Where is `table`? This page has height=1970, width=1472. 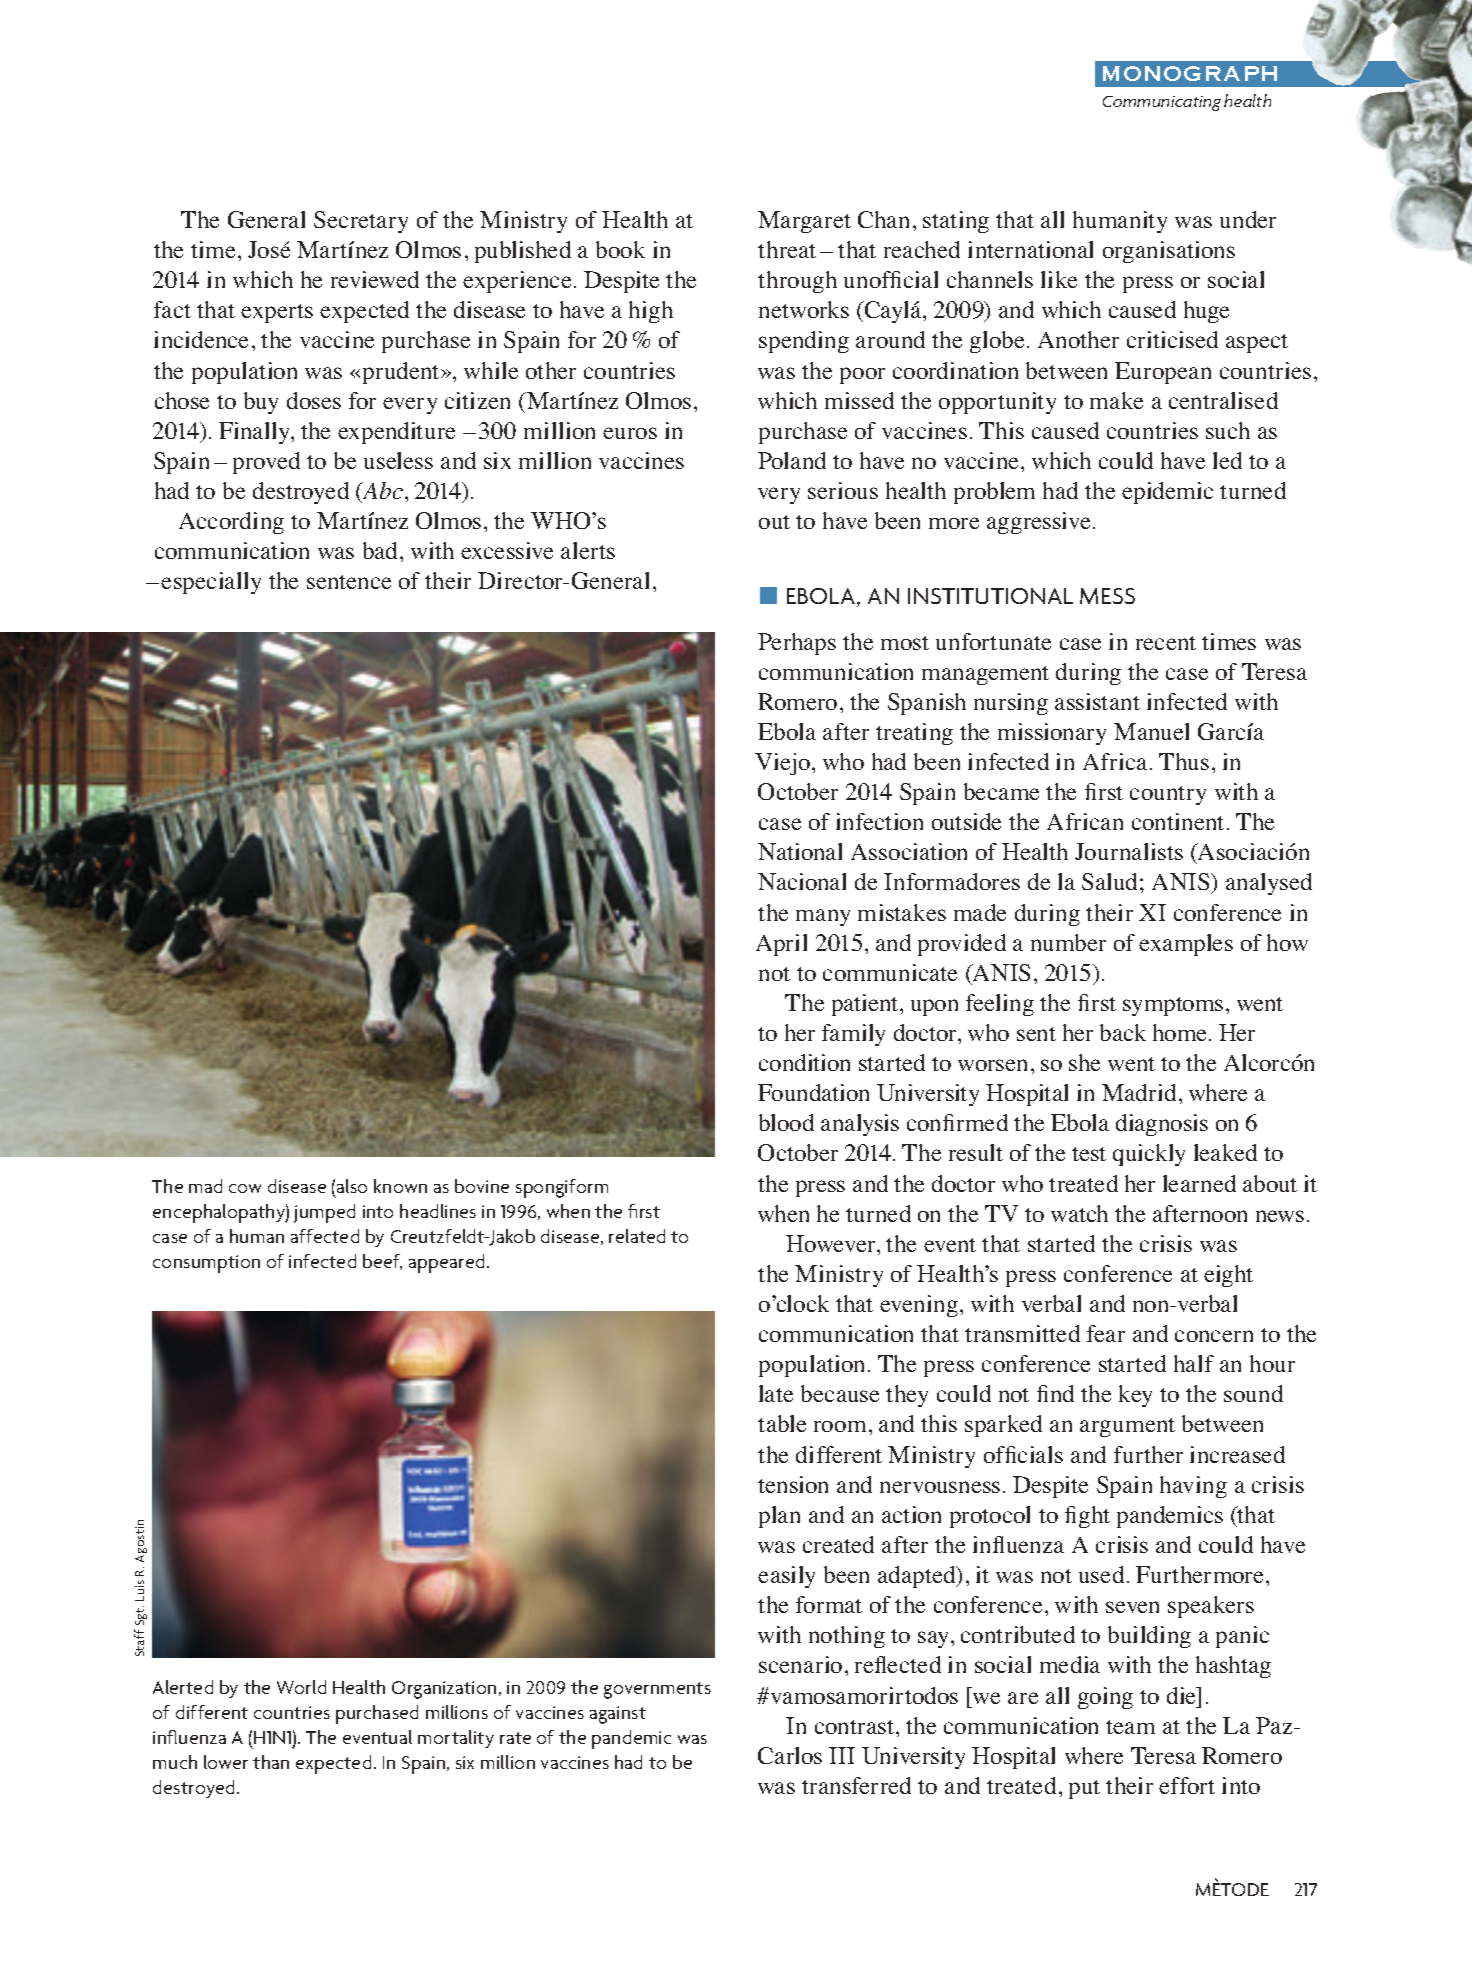 table is located at coordinates (782, 1423).
